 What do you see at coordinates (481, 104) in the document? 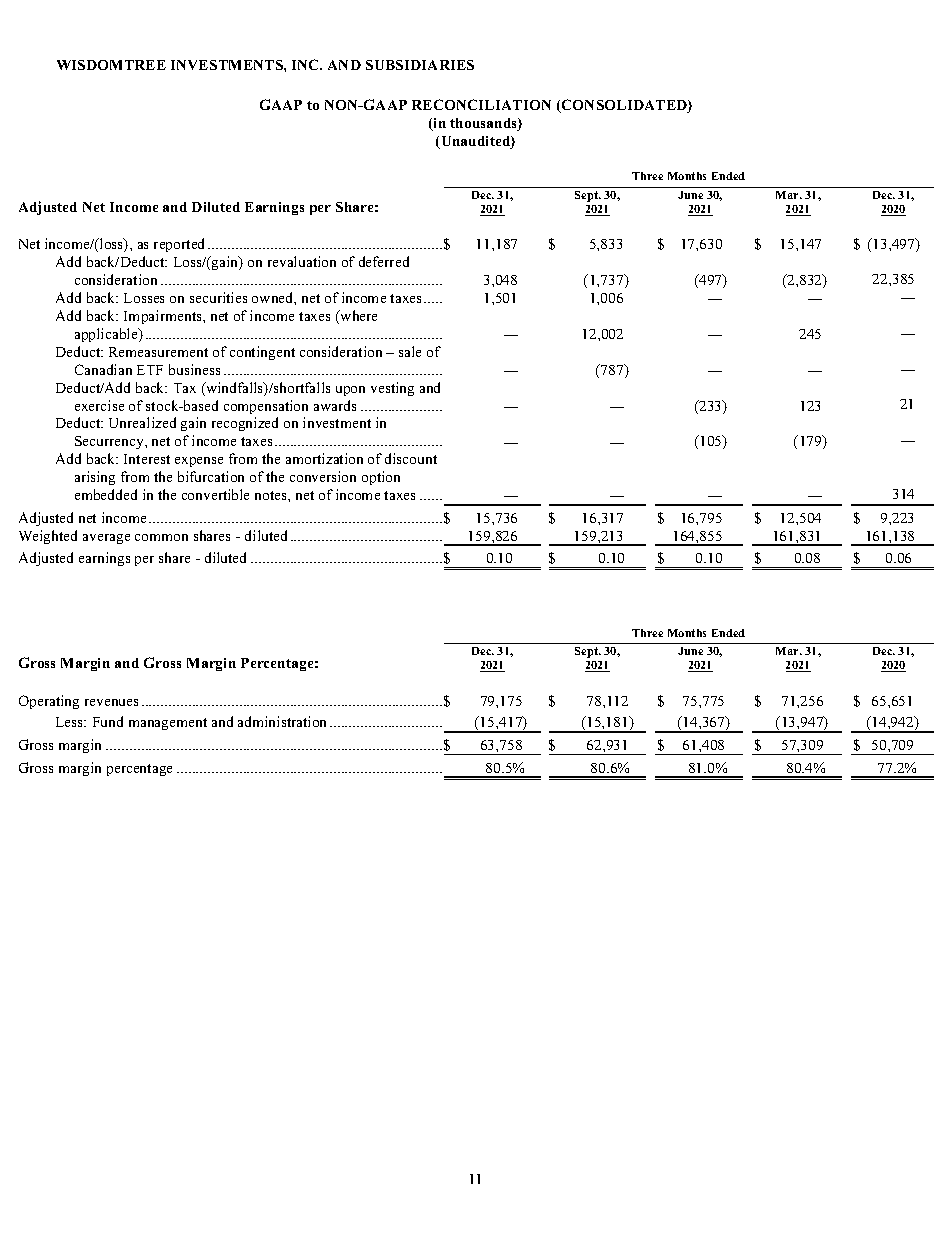
I see `RECONCILIATION` at bounding box center [481, 104].
